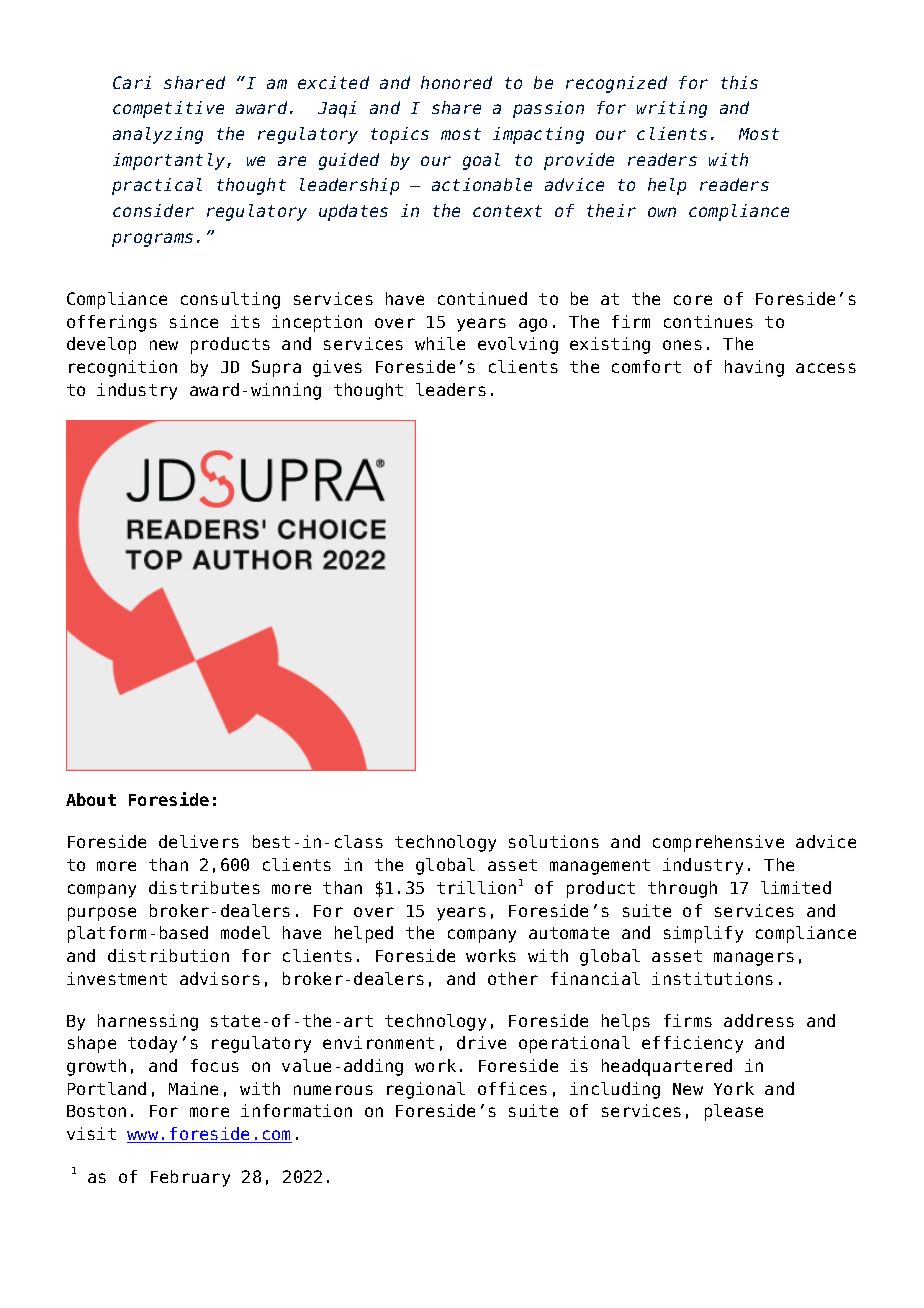  What do you see at coordinates (168, 109) in the document?
I see `competitive` at bounding box center [168, 109].
